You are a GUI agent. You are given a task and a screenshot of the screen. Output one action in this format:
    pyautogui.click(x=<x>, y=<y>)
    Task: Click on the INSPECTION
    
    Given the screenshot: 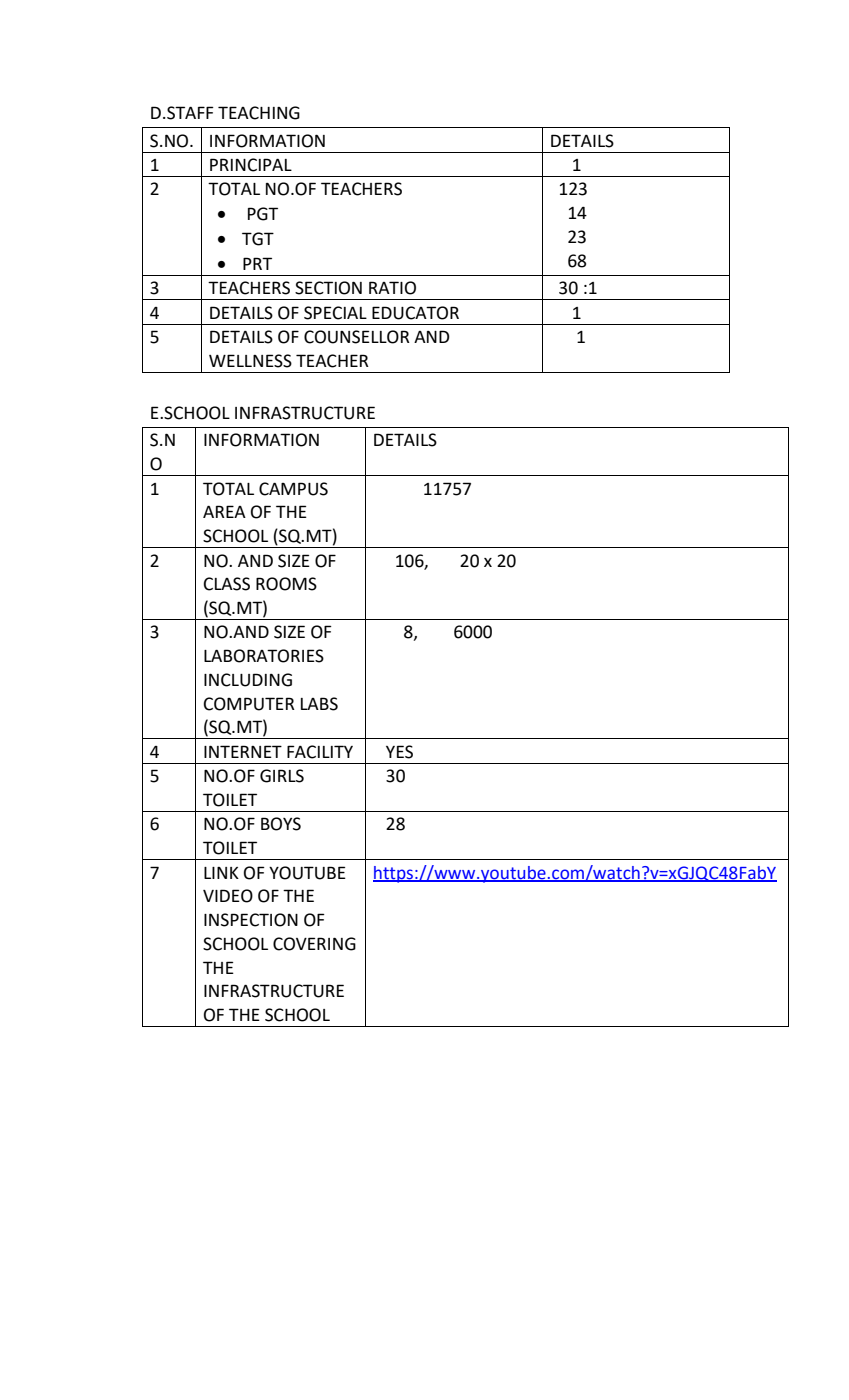 What is the action you would take?
    pyautogui.click(x=251, y=920)
